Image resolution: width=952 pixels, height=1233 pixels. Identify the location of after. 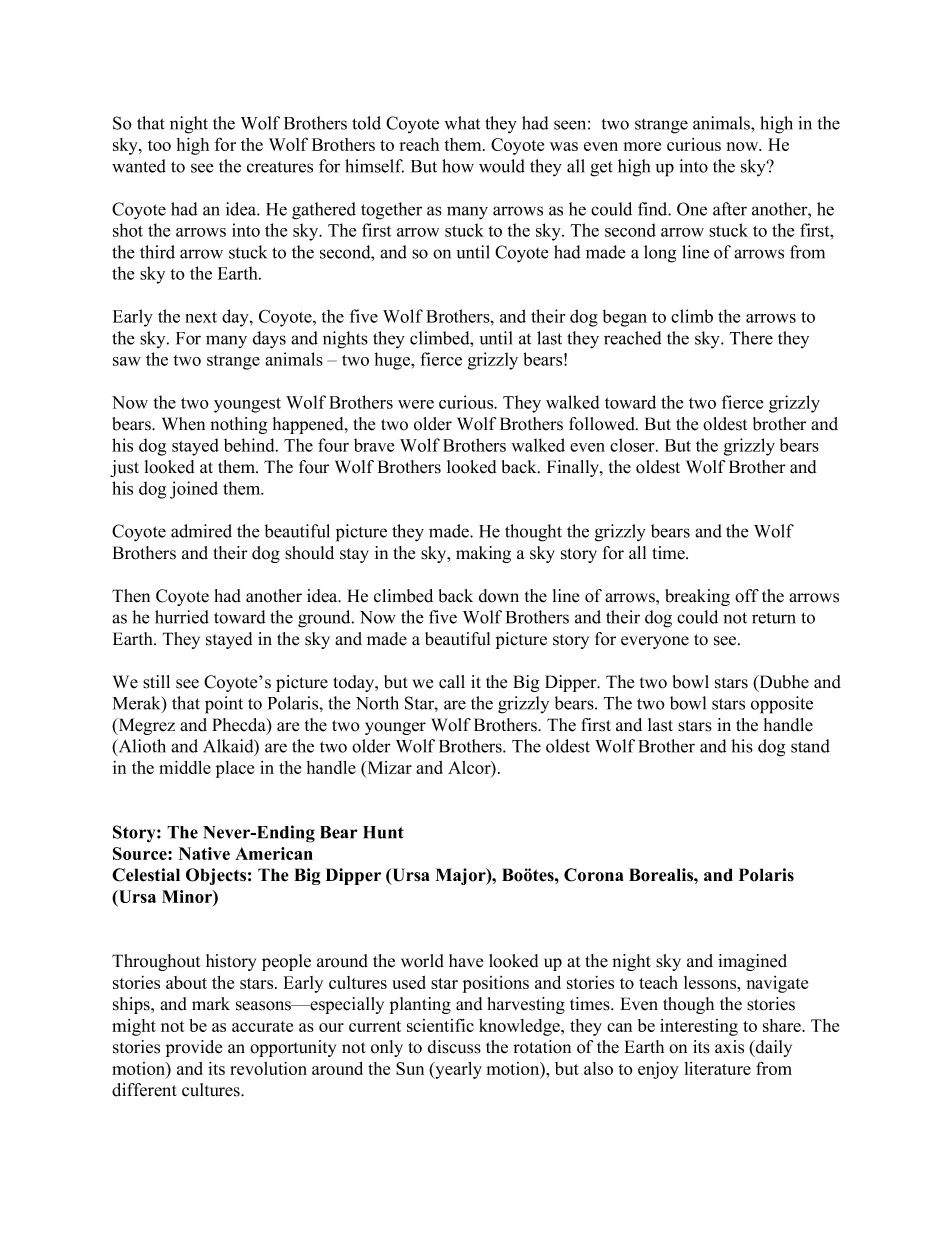
(730, 209).
